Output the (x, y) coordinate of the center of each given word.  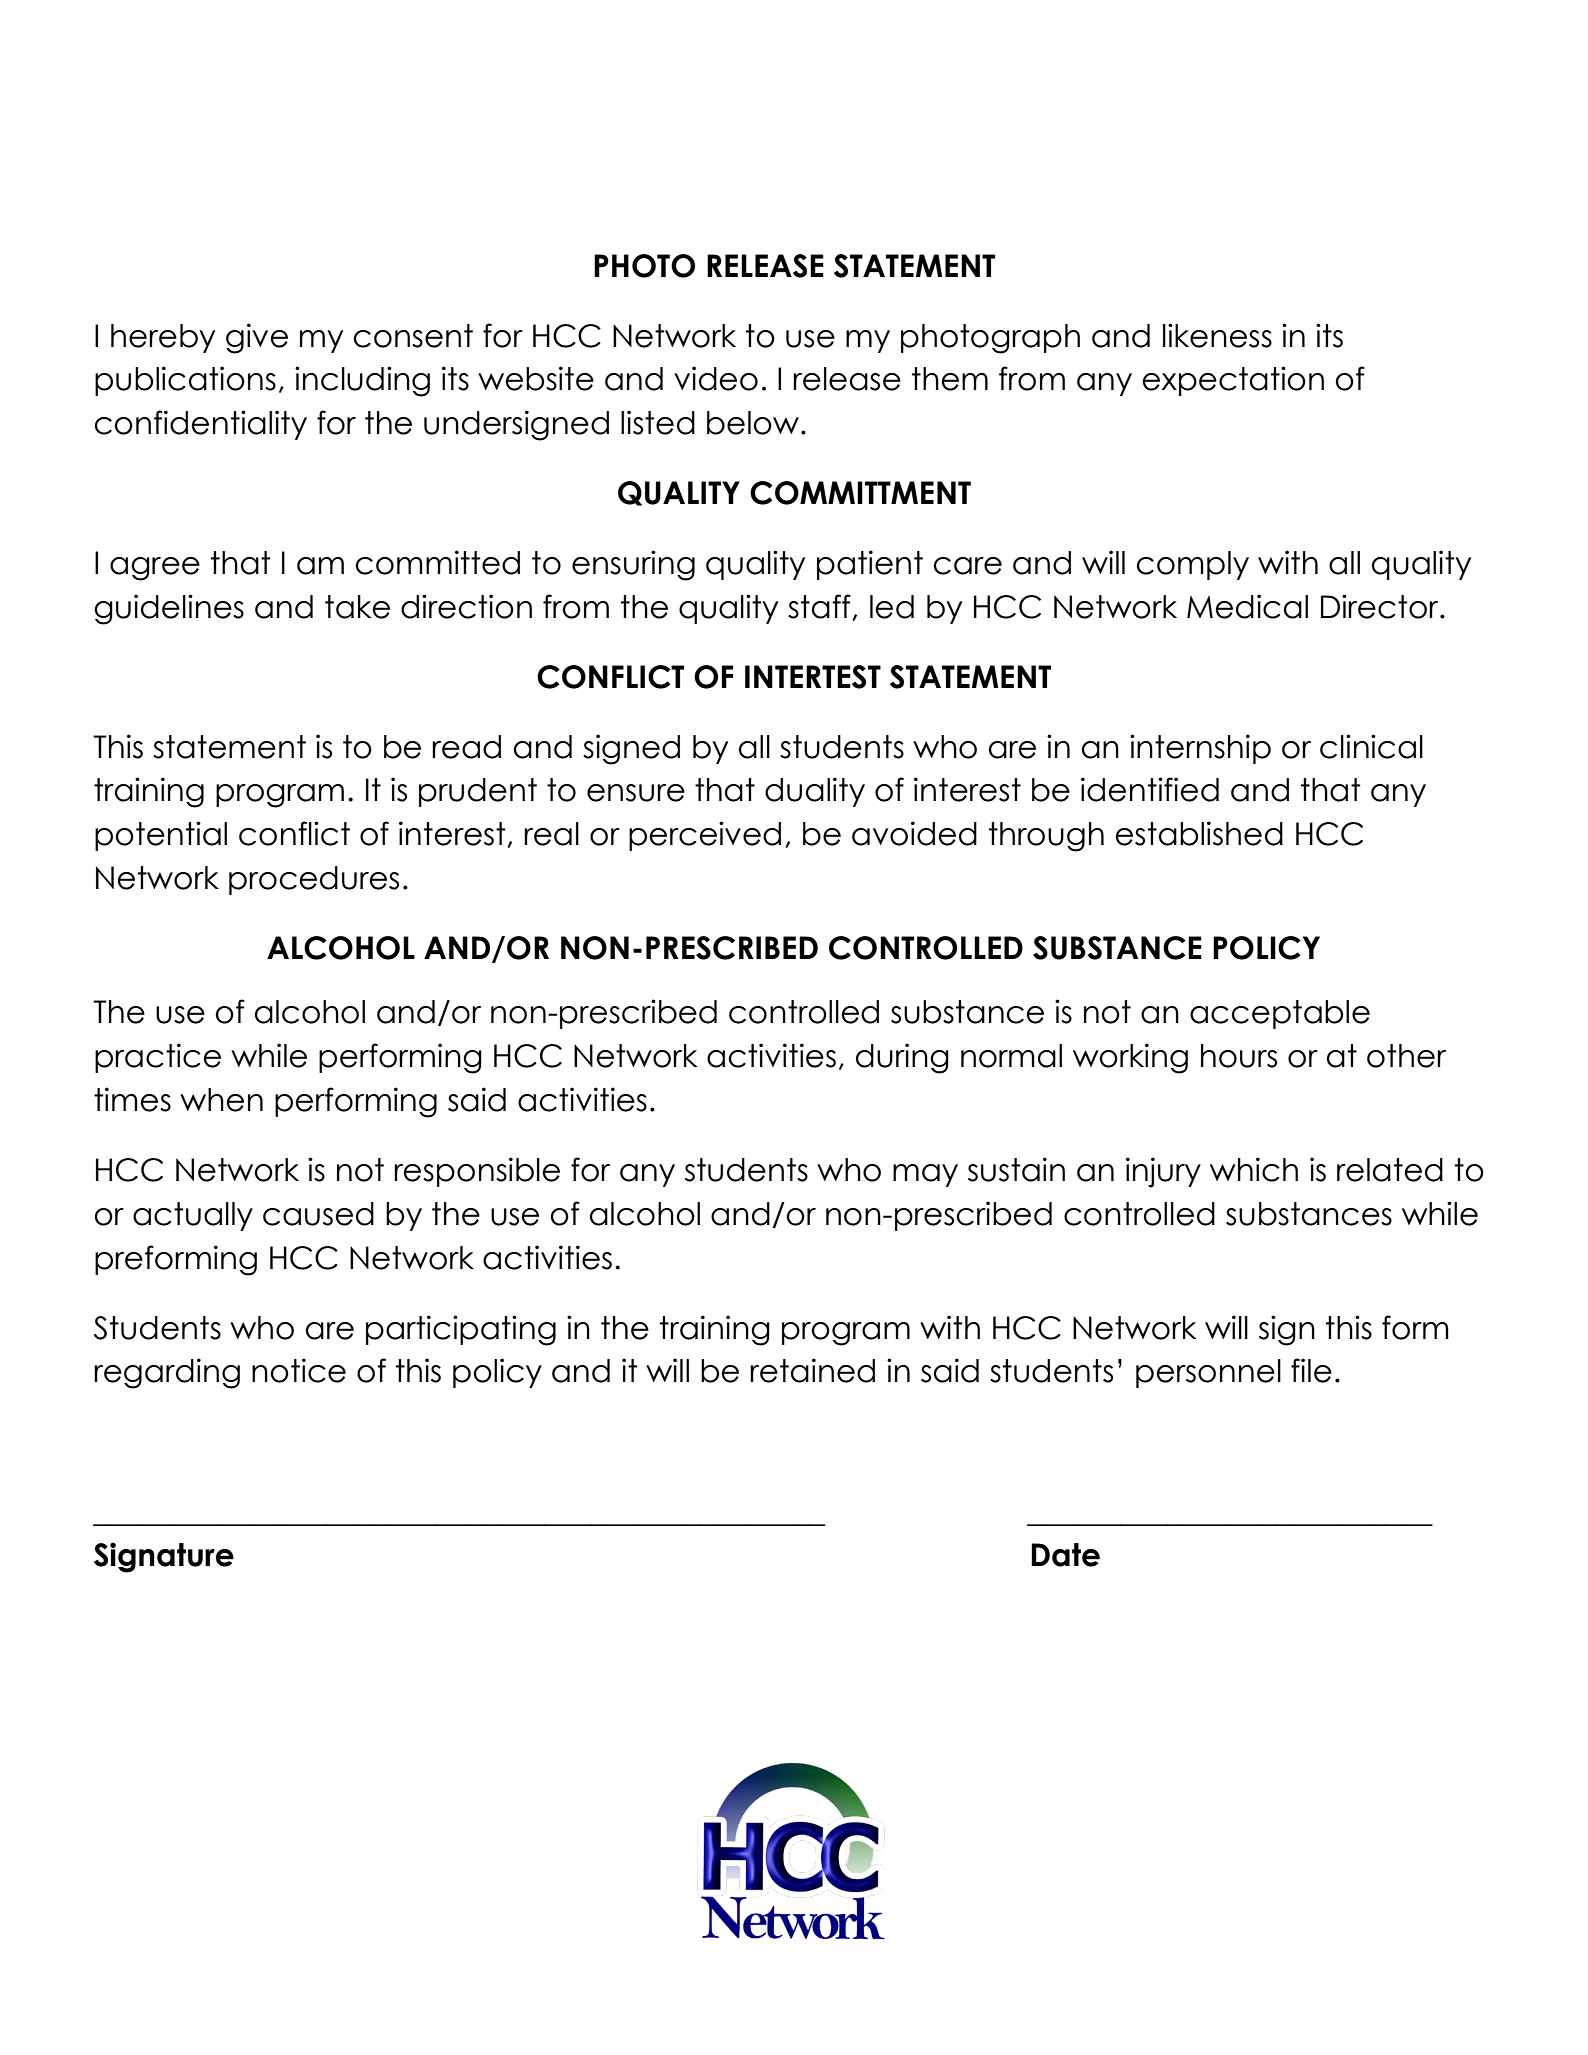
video (716, 378)
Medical (1247, 606)
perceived (705, 836)
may (925, 1175)
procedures (314, 880)
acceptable (1280, 1014)
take (357, 607)
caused (318, 1214)
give (257, 338)
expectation (1233, 381)
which (1254, 1169)
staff (820, 607)
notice (299, 1370)
